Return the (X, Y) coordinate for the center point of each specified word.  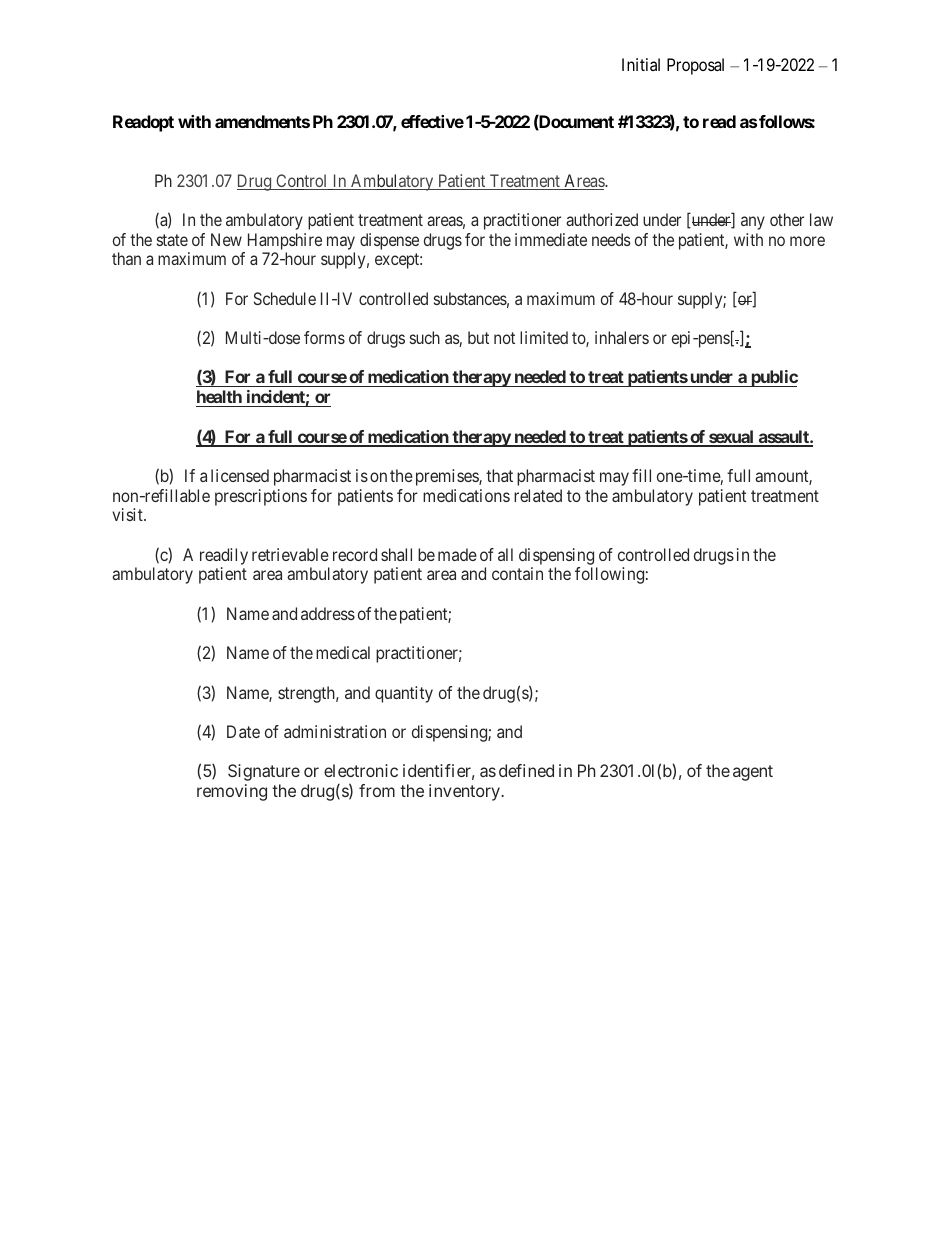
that (499, 475)
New (226, 239)
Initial (641, 64)
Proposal (695, 66)
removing (232, 792)
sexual (731, 438)
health (219, 396)
